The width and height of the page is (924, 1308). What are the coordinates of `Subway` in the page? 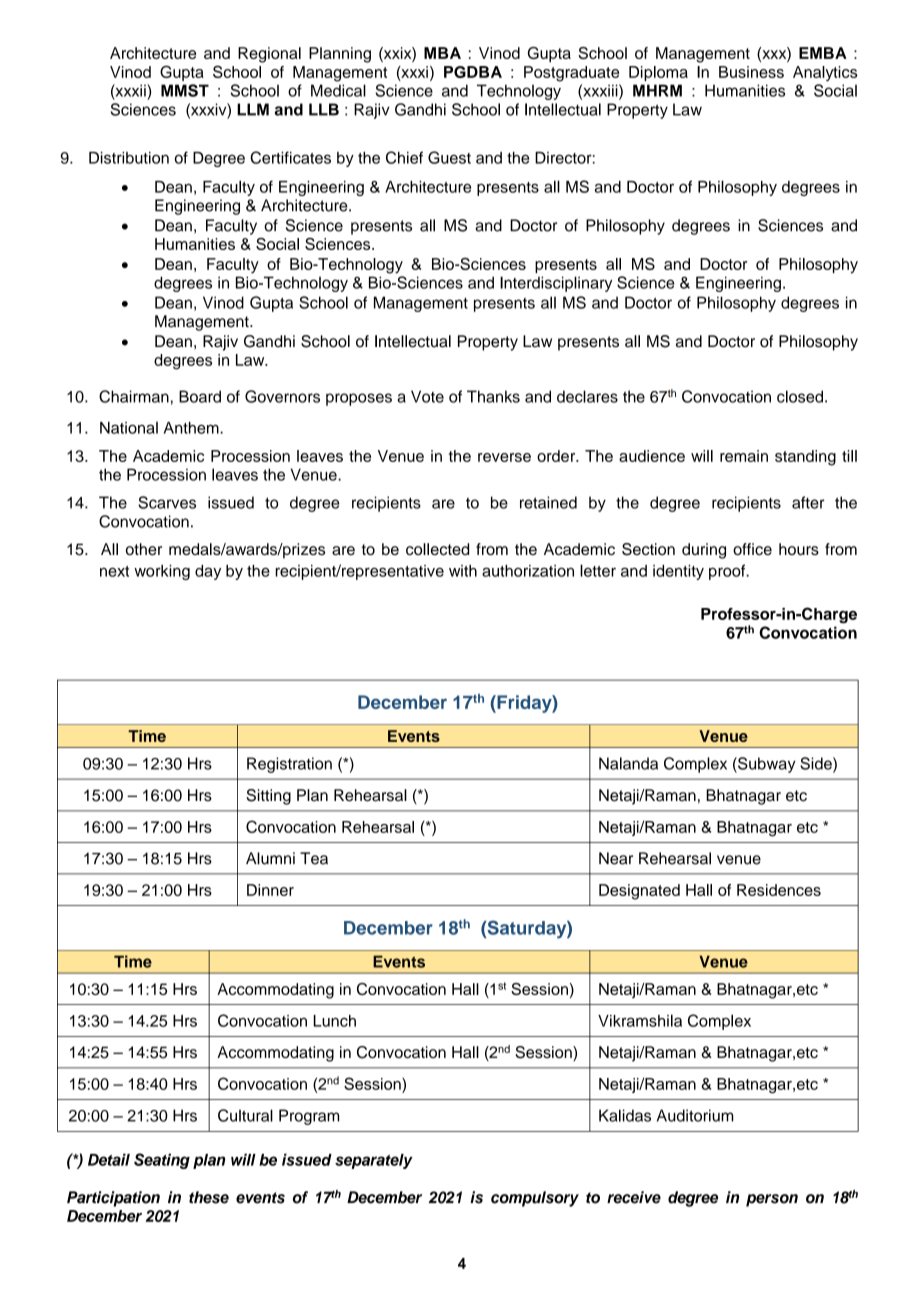 It's located at (766, 765).
